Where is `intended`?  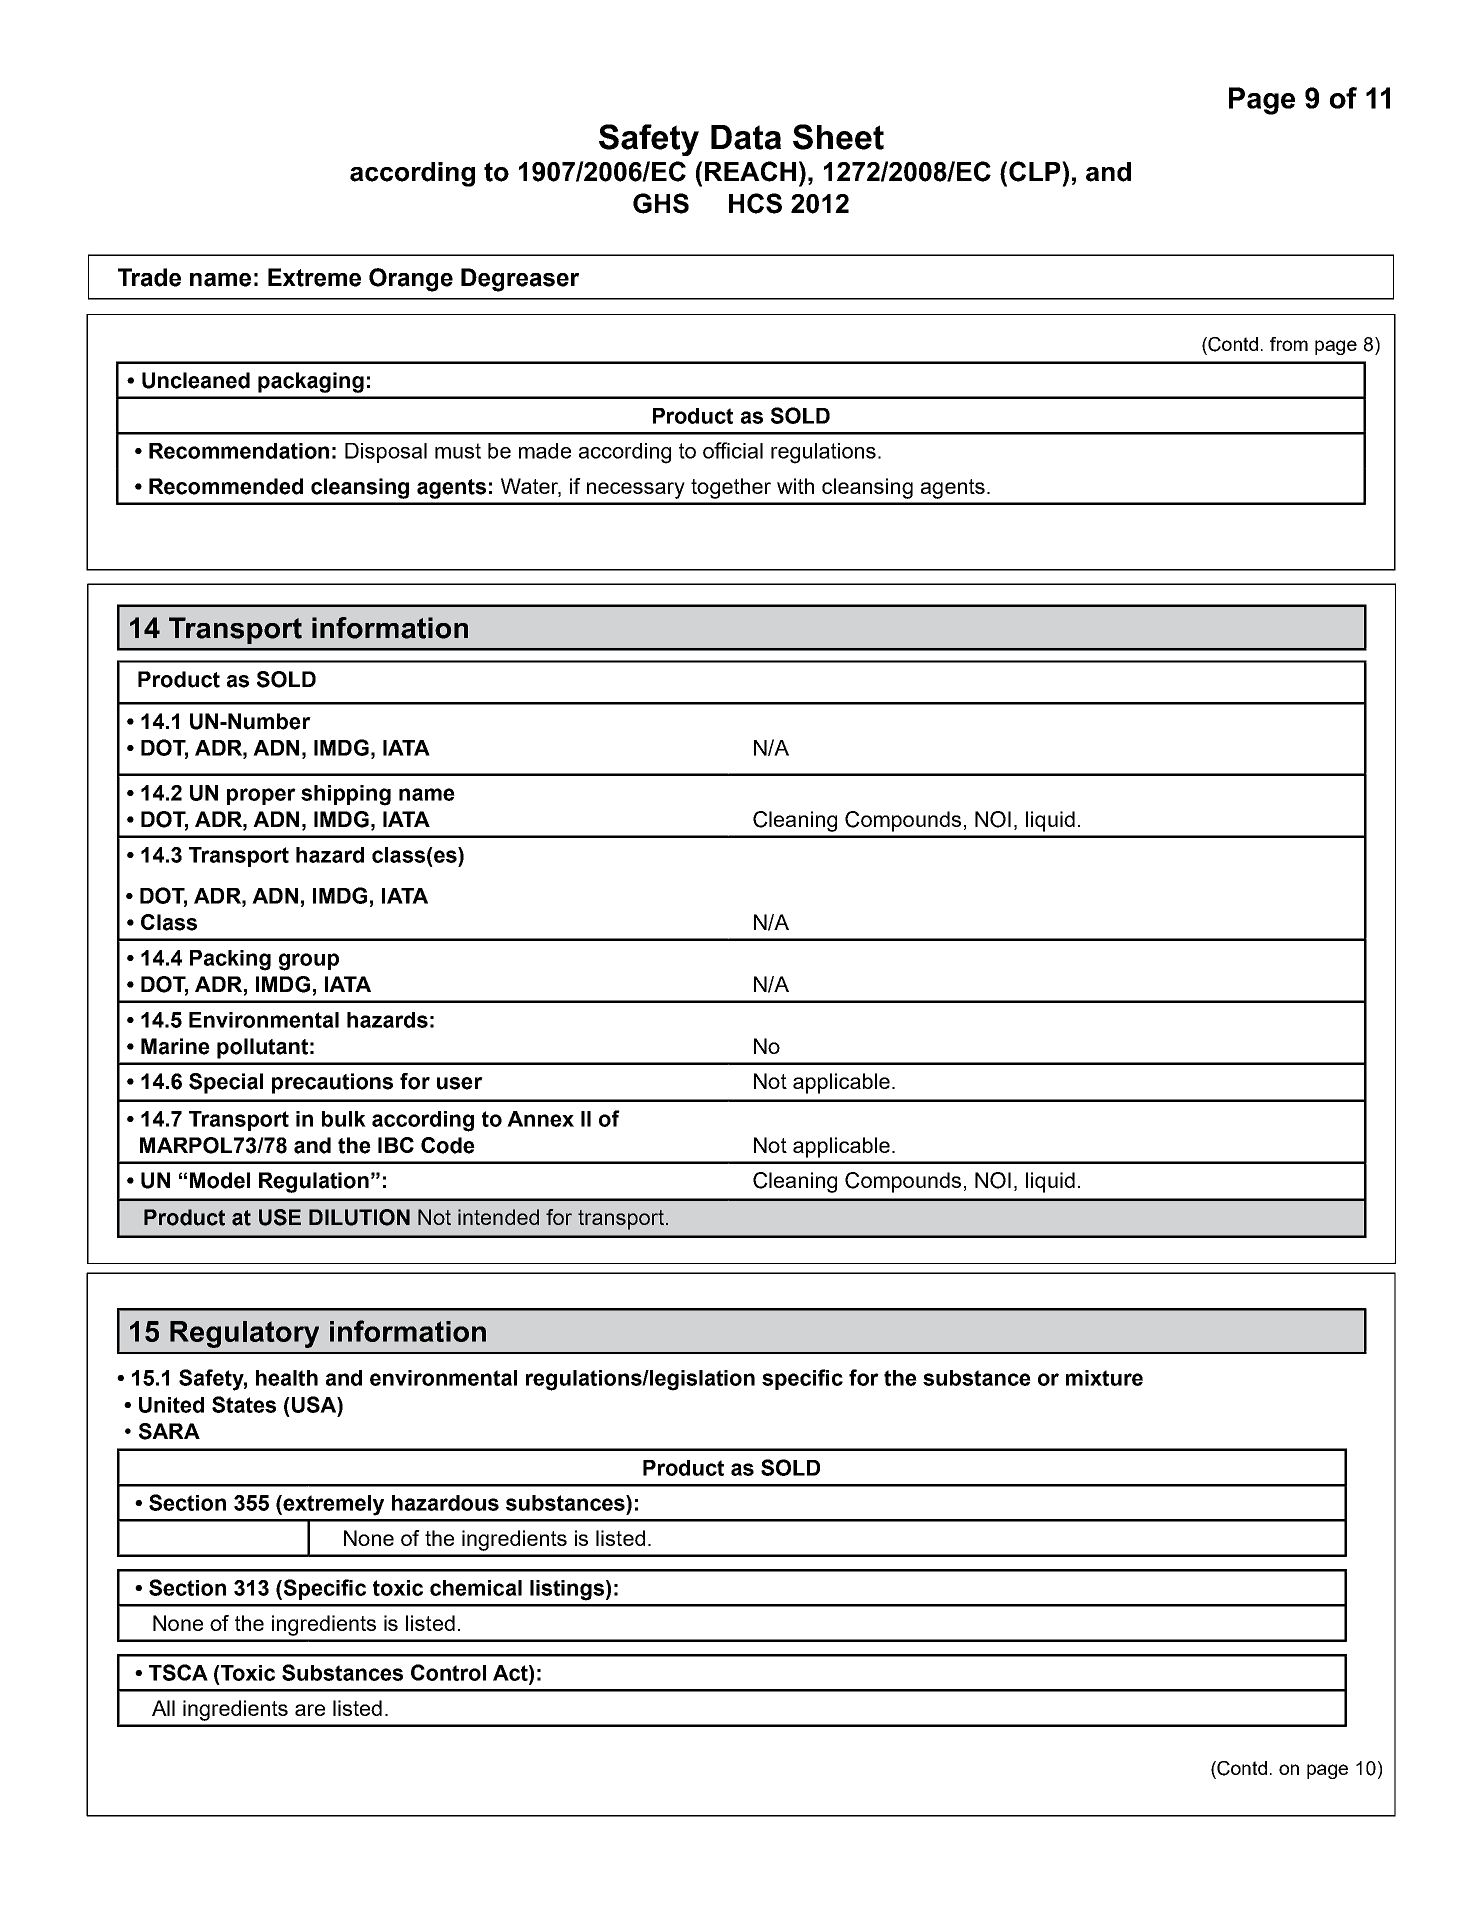 intended is located at coordinates (498, 1217).
